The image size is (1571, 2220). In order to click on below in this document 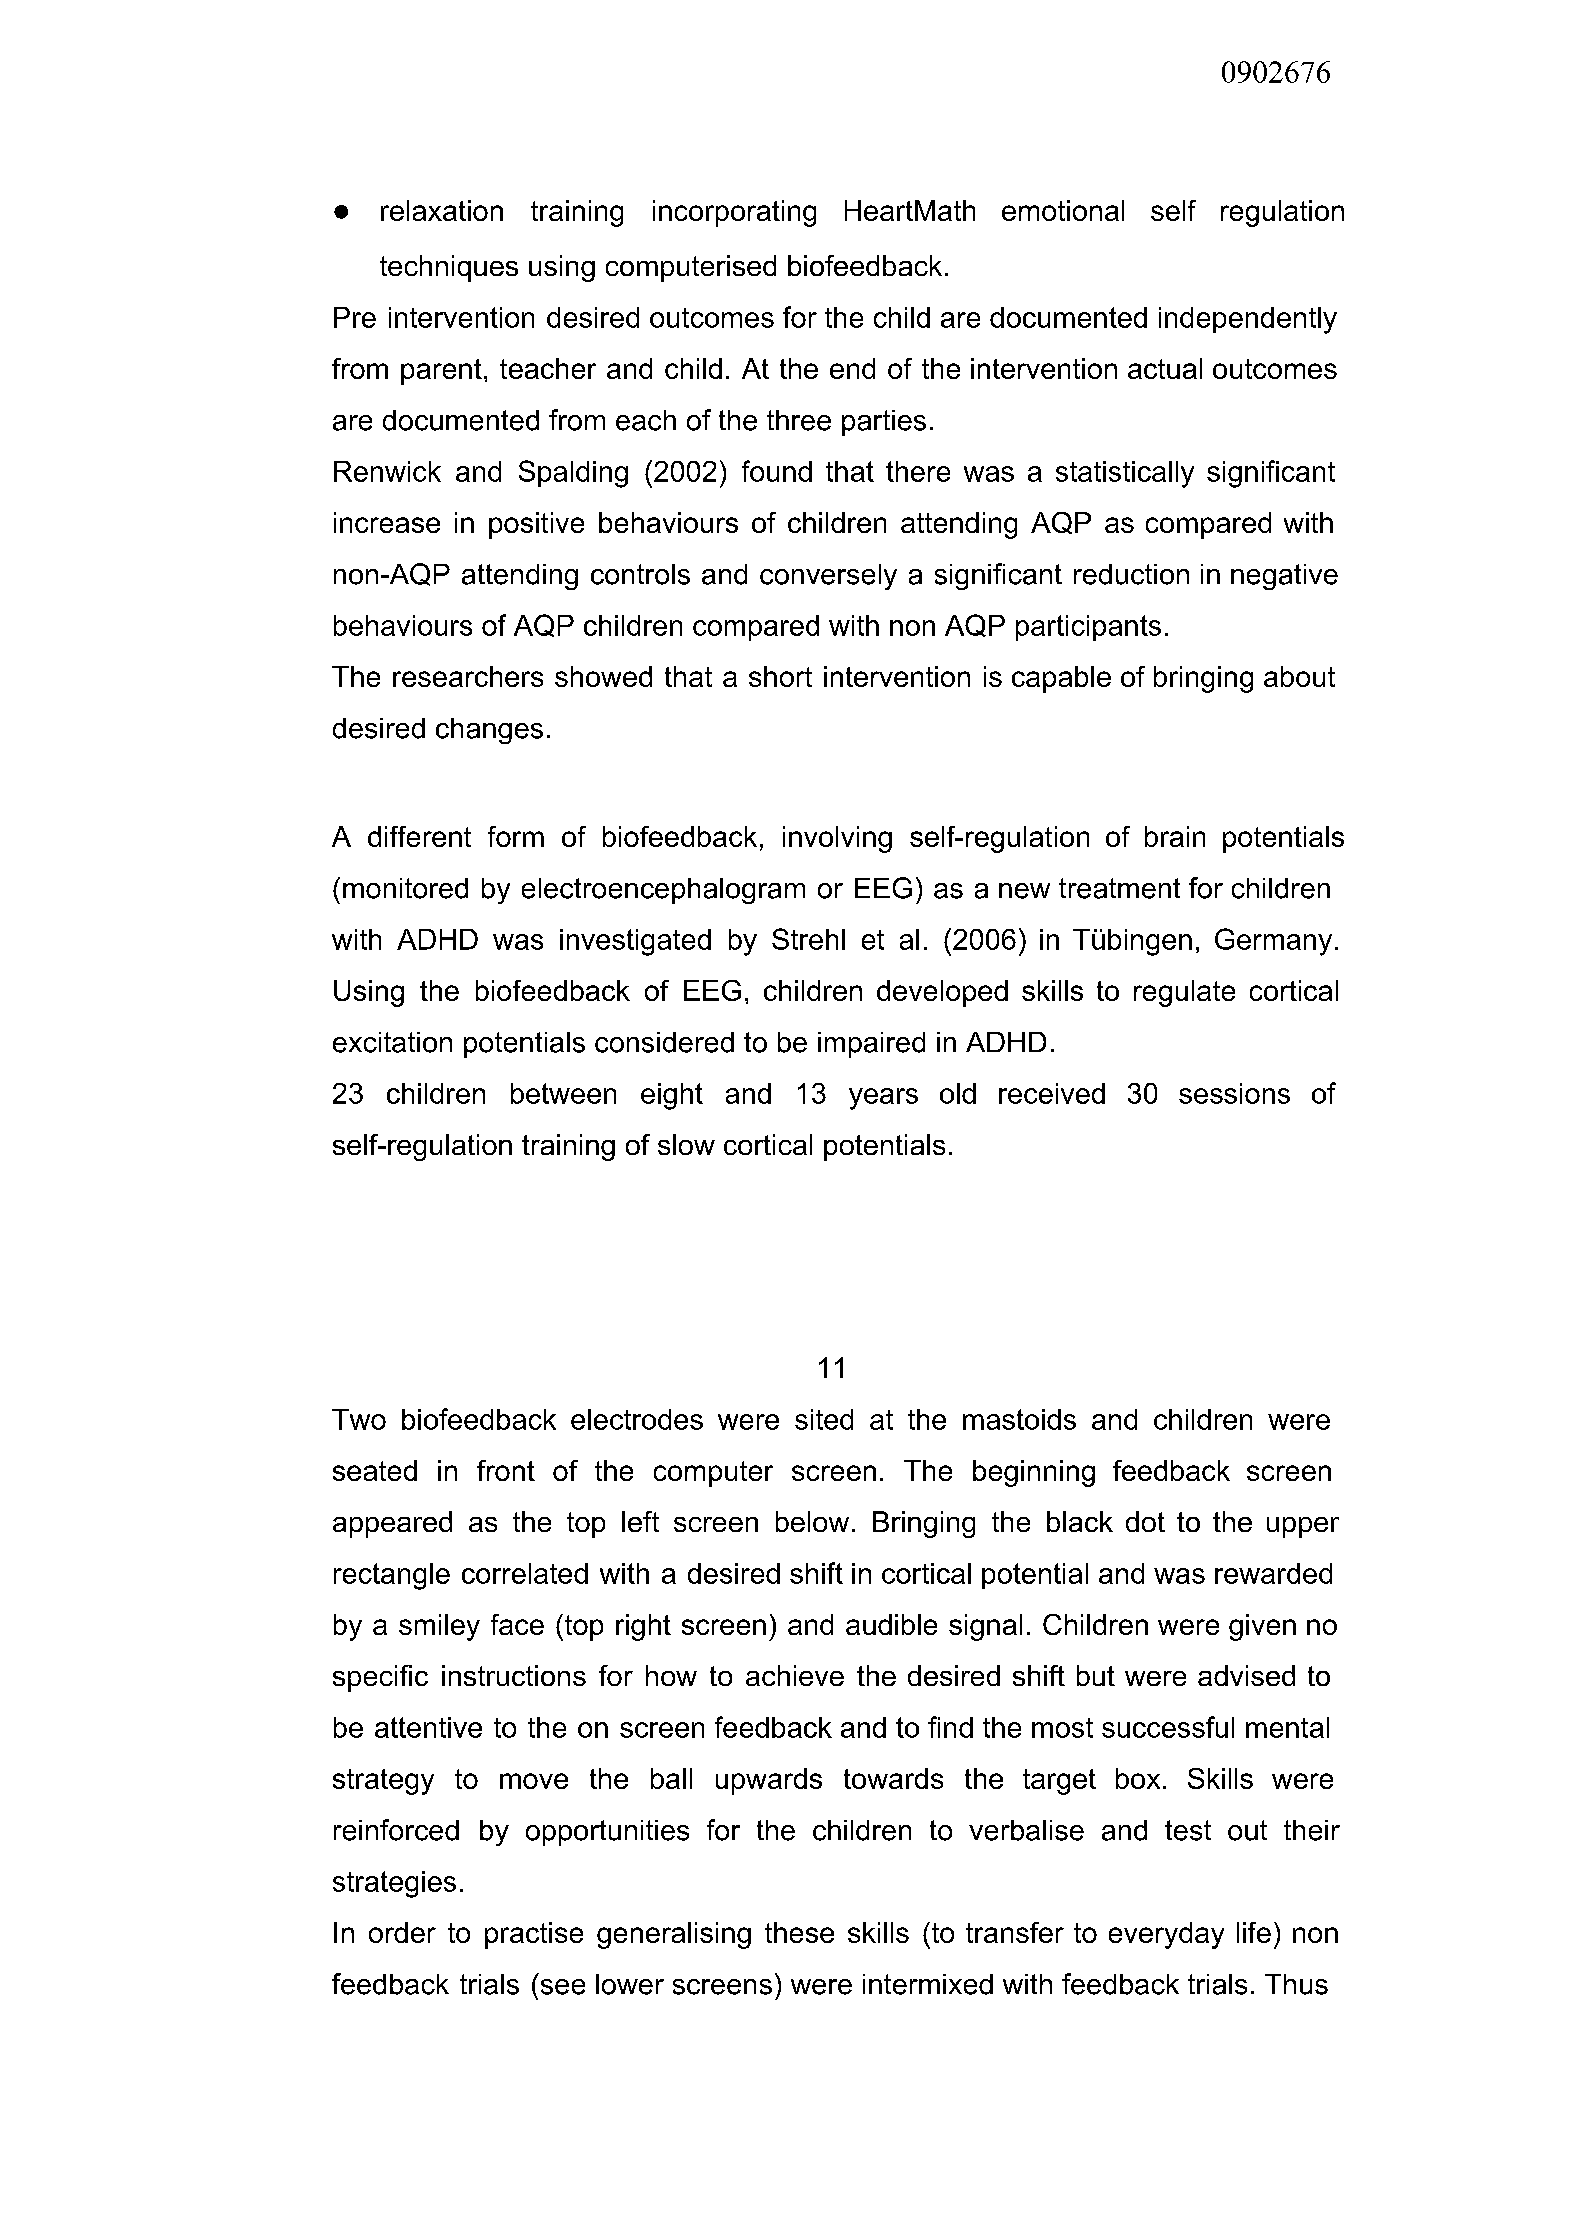, I will do `click(812, 1521)`.
